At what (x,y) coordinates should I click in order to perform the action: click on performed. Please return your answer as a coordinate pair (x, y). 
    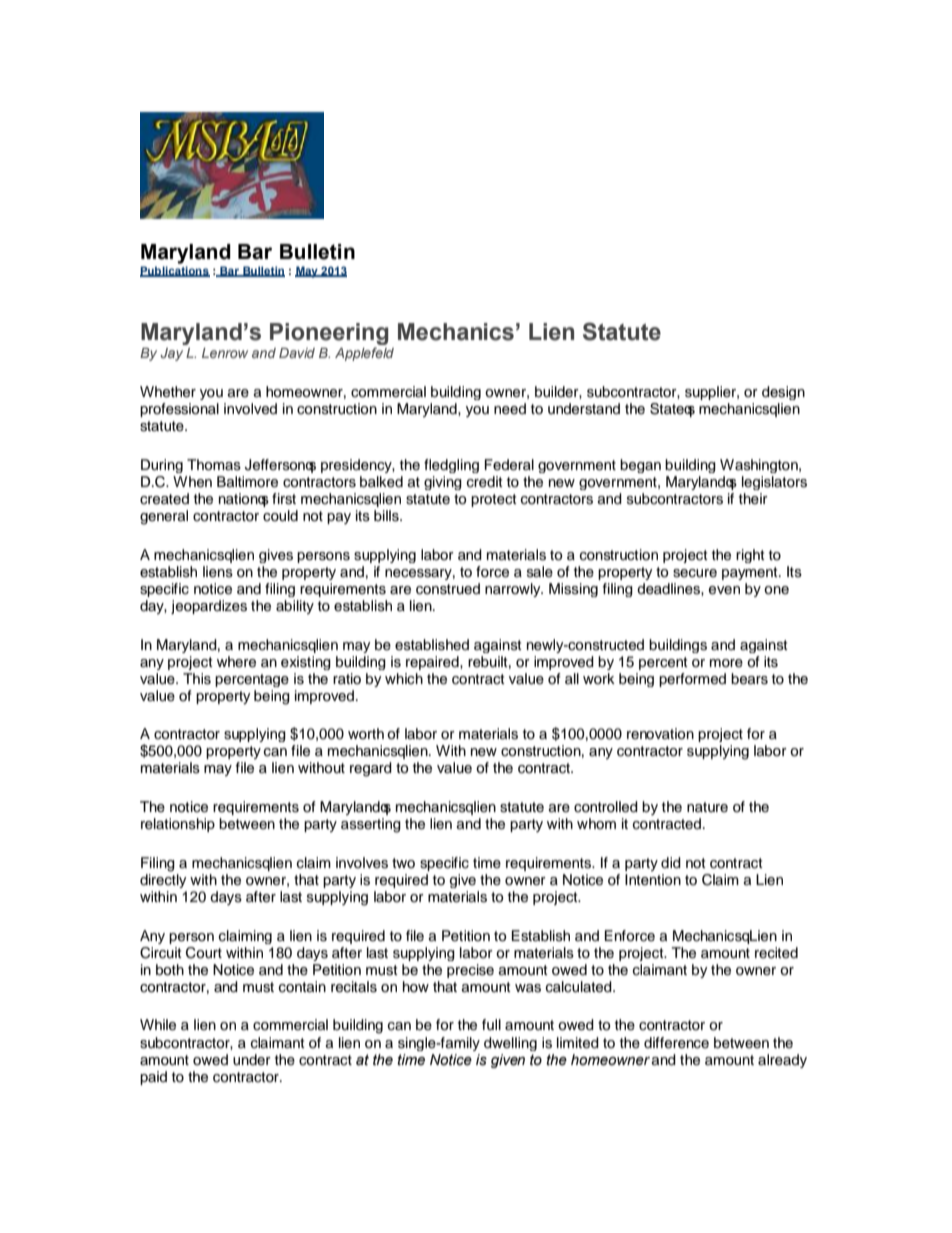
    Looking at the image, I should click on (692, 680).
